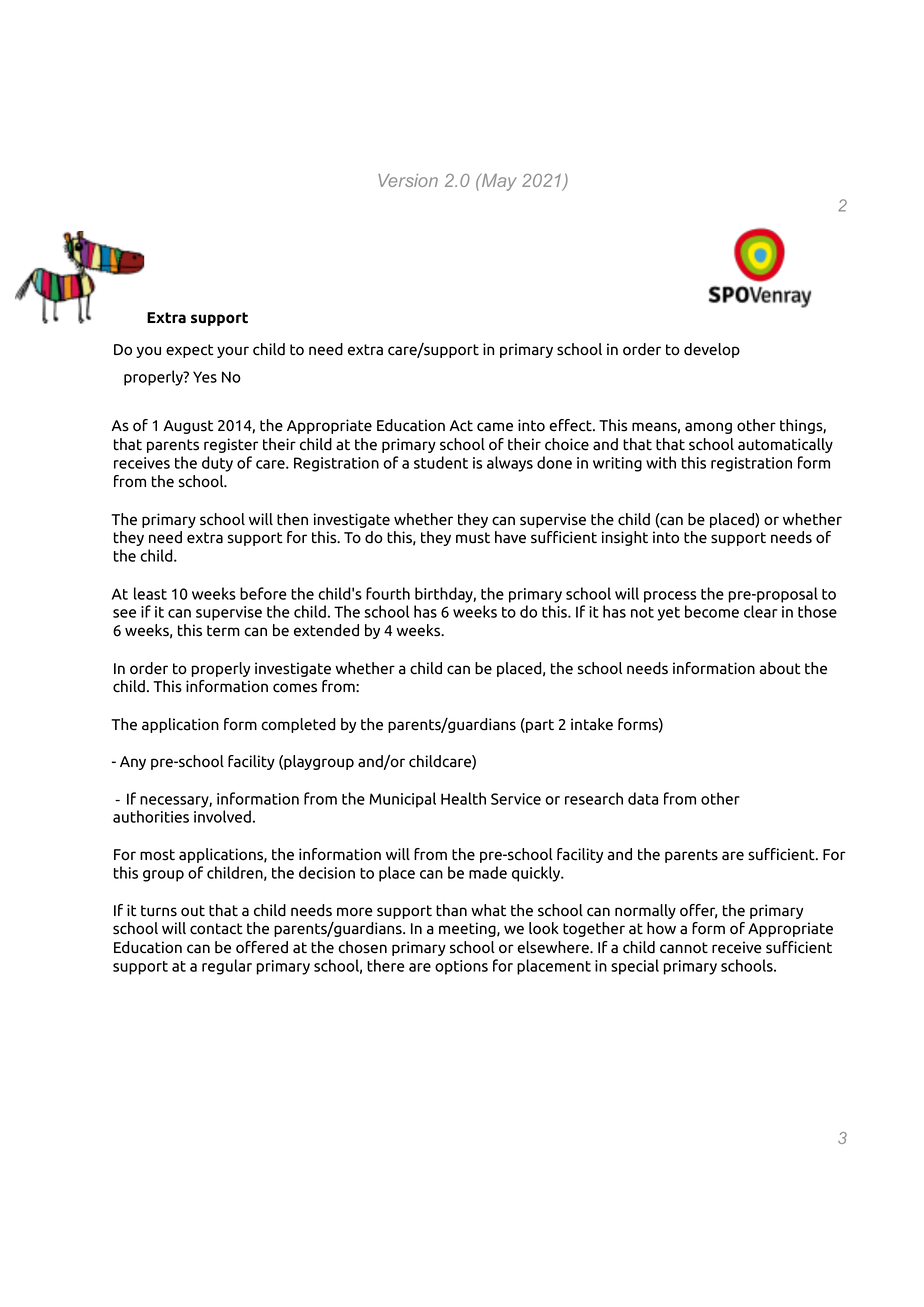 This page has height=1307, width=924. What do you see at coordinates (498, 182) in the page?
I see `May` at bounding box center [498, 182].
